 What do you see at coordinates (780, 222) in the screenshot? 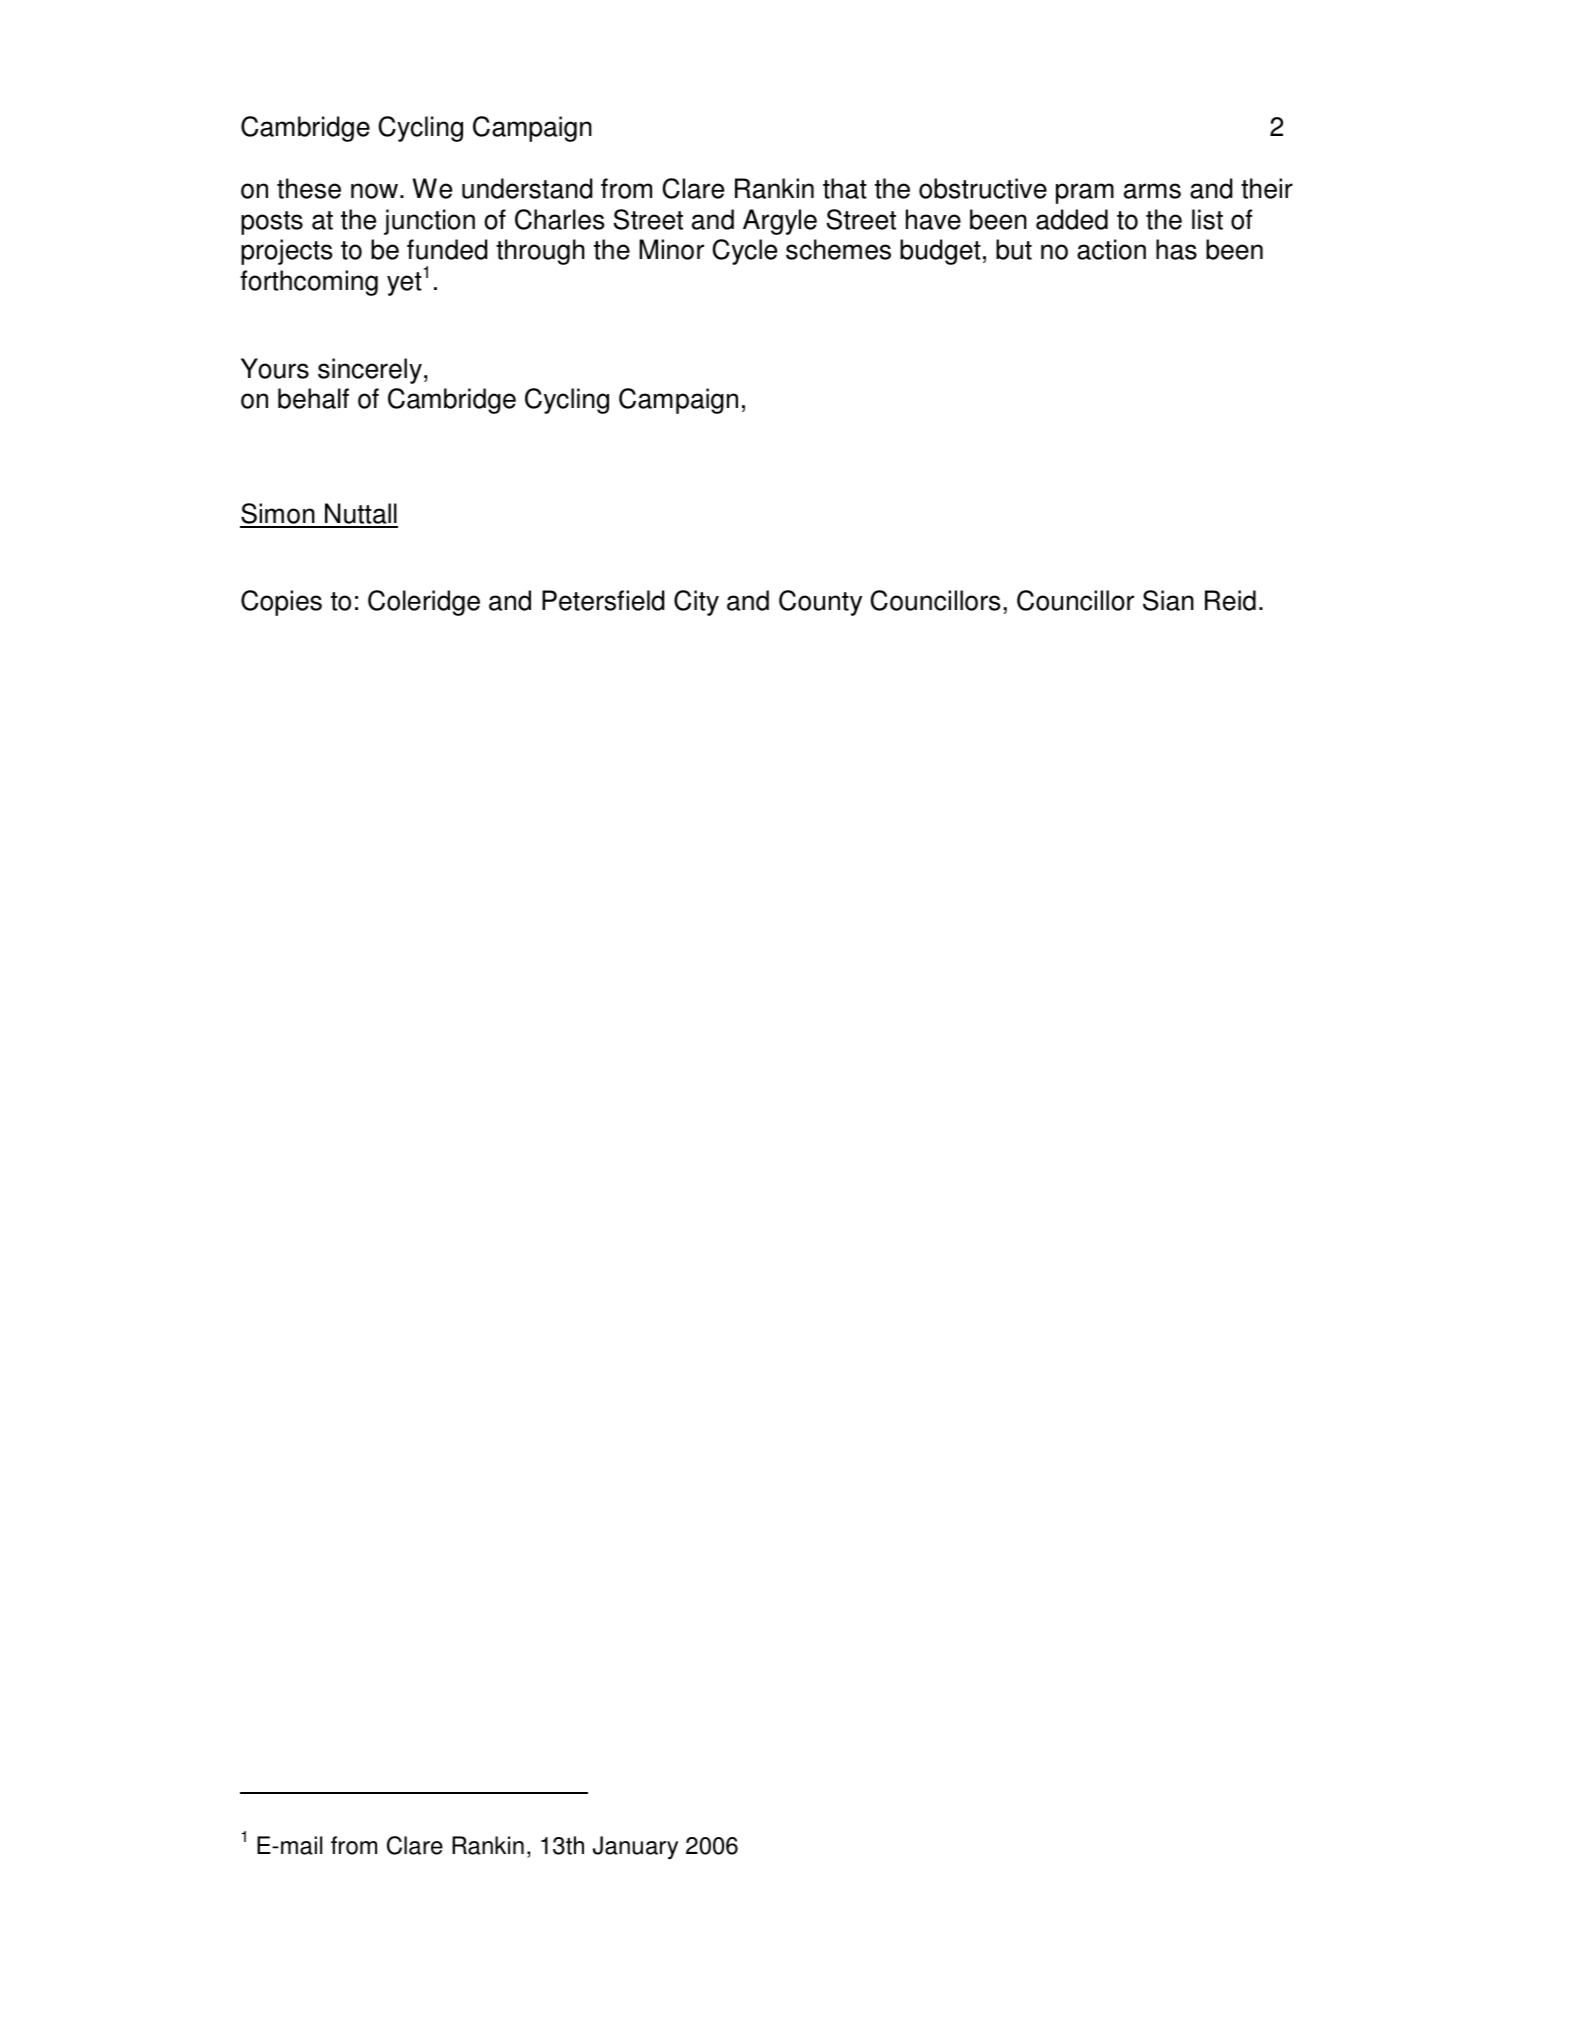
I see `Argyle` at bounding box center [780, 222].
